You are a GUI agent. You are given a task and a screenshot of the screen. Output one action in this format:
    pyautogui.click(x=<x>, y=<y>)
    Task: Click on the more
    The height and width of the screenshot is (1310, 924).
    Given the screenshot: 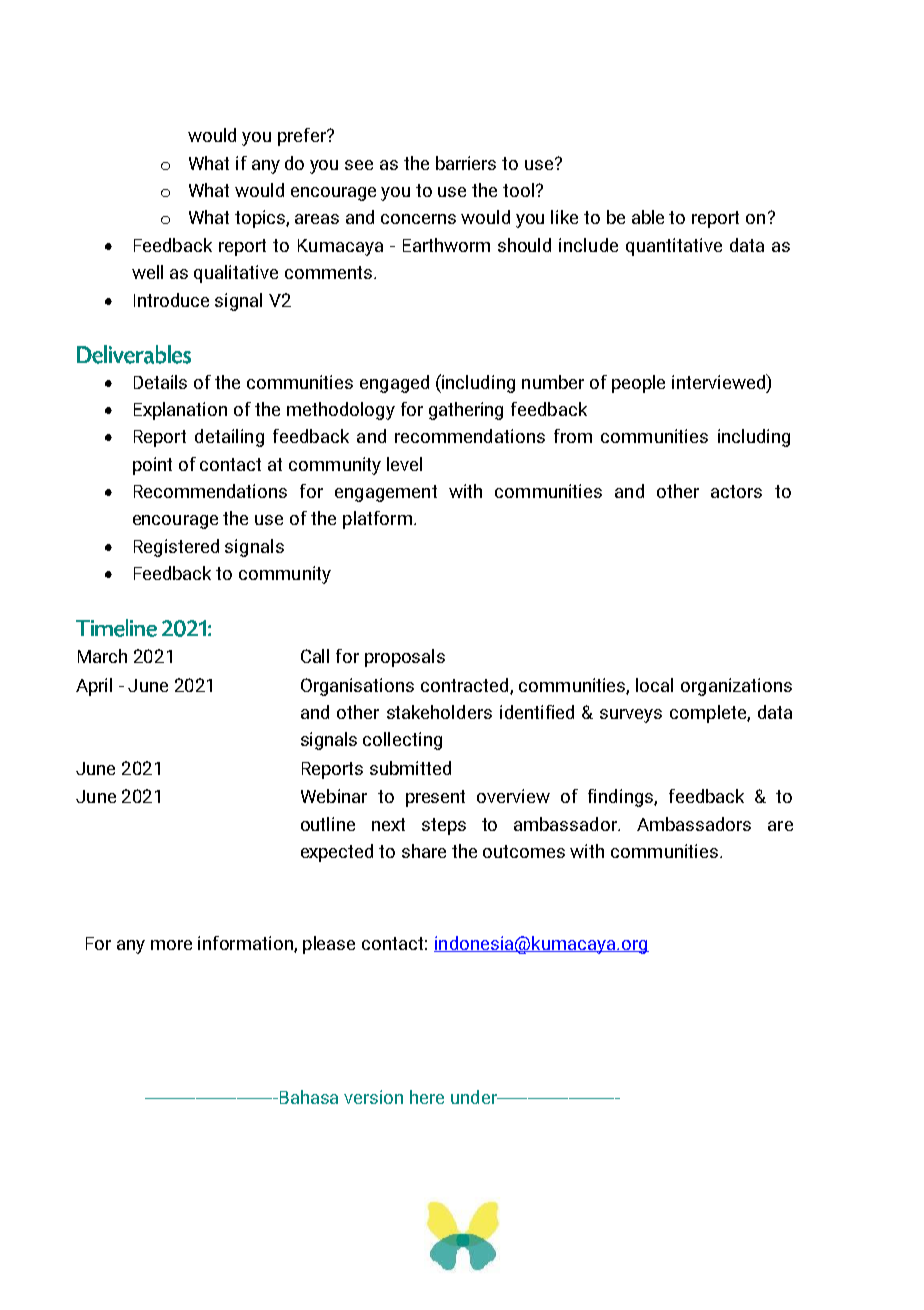 What is the action you would take?
    pyautogui.click(x=171, y=945)
